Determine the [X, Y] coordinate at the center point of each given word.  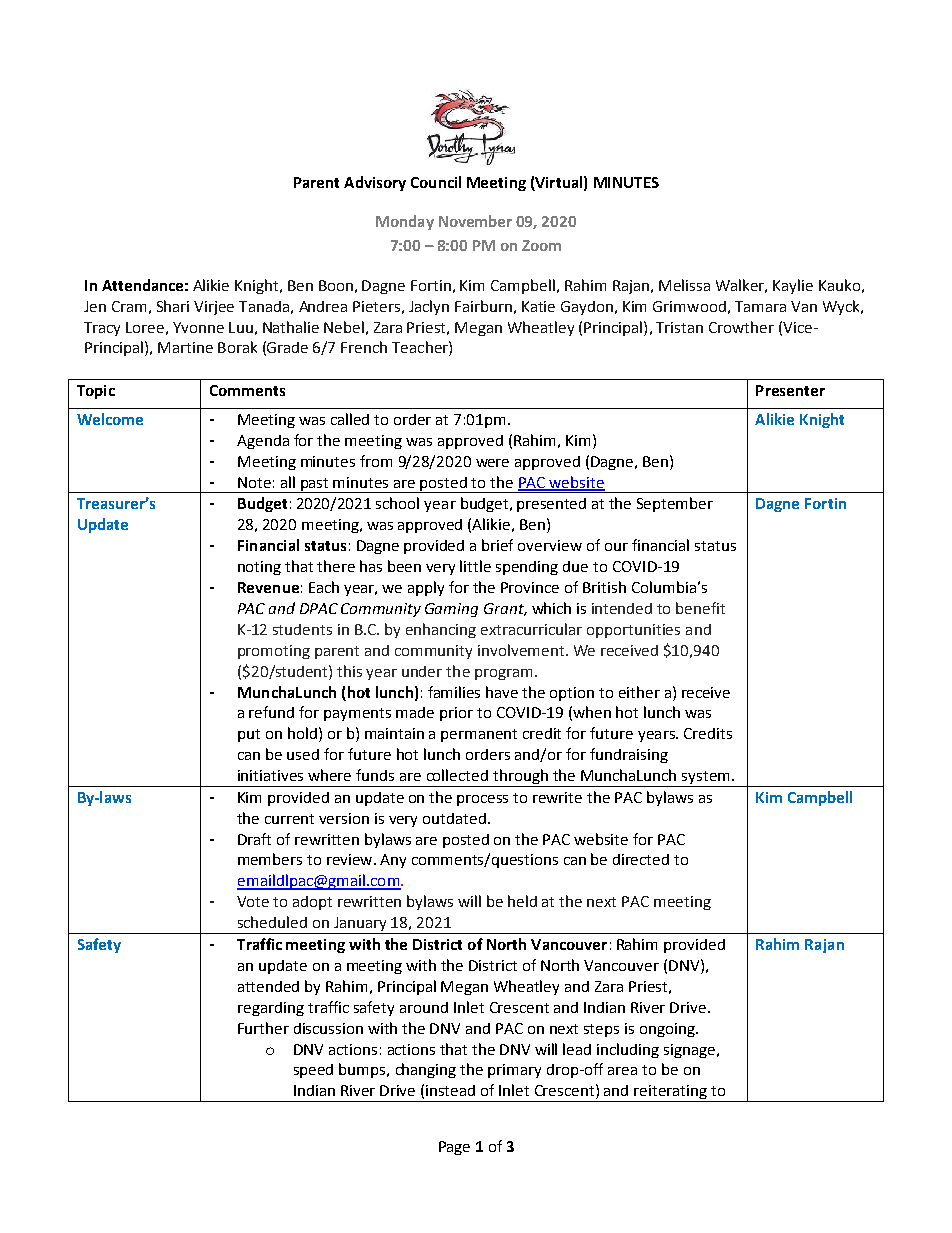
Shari [173, 306]
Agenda [263, 442]
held [522, 901]
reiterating [671, 1093]
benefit [700, 608]
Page [454, 1148]
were [492, 463]
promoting [274, 652]
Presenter [790, 390]
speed [313, 1071]
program [503, 674]
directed [641, 859]
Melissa [684, 285]
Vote [253, 901]
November [475, 221]
